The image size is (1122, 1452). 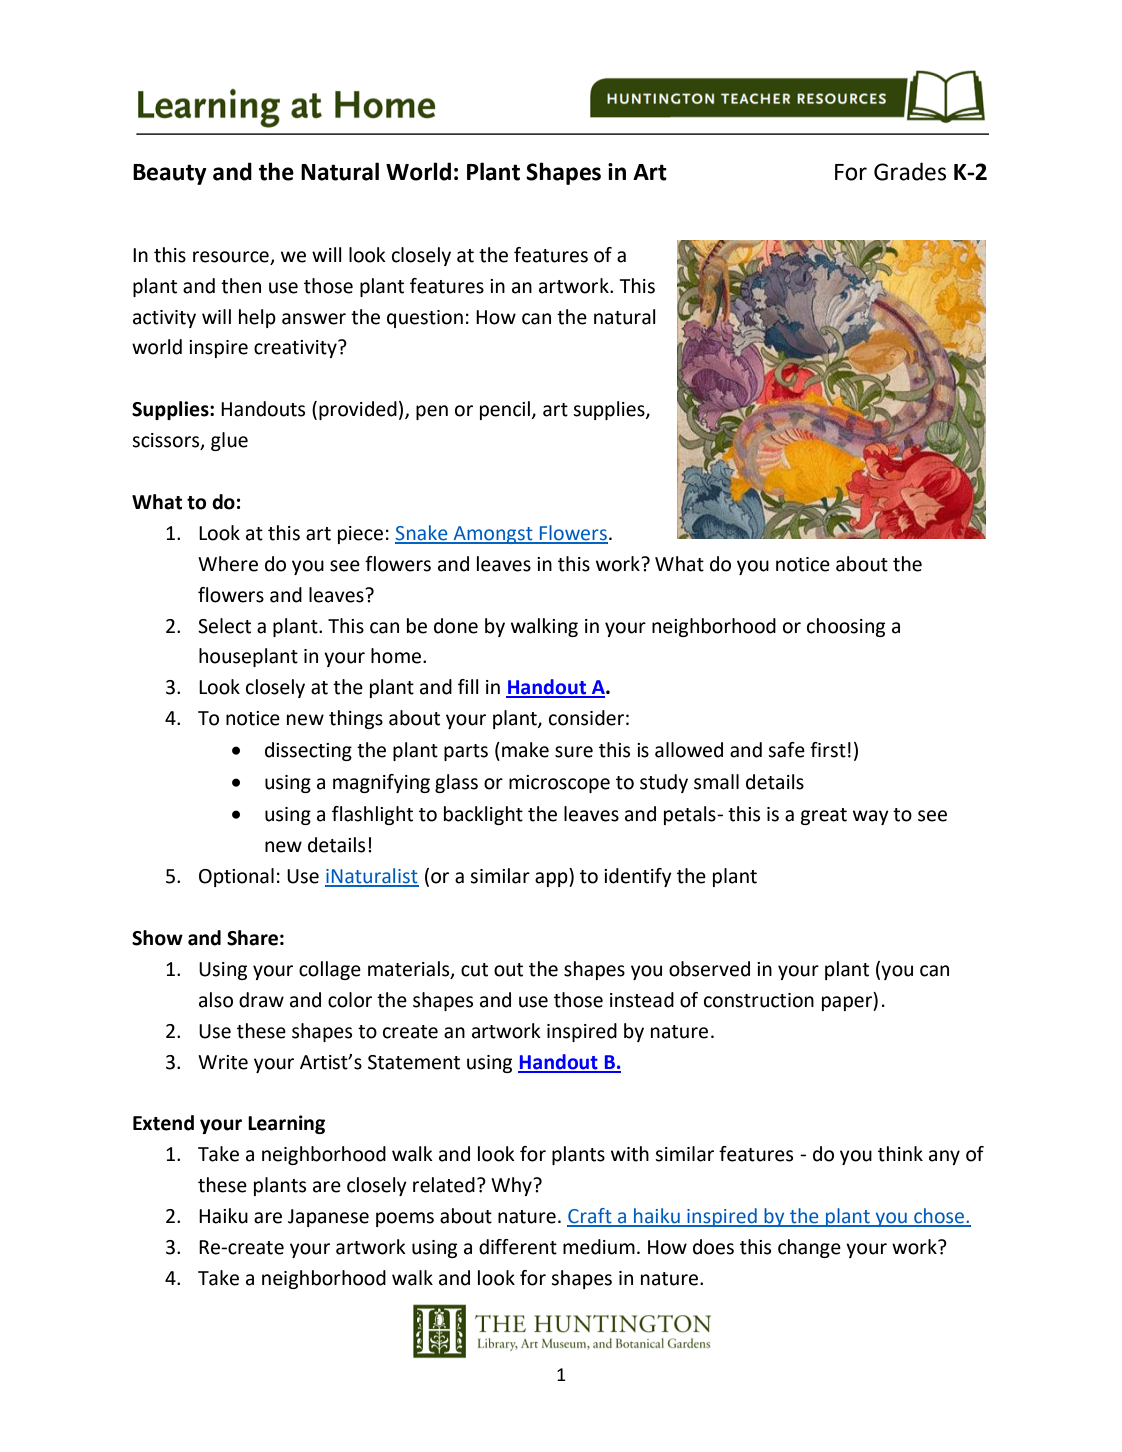 I want to click on make, so click(x=525, y=750).
